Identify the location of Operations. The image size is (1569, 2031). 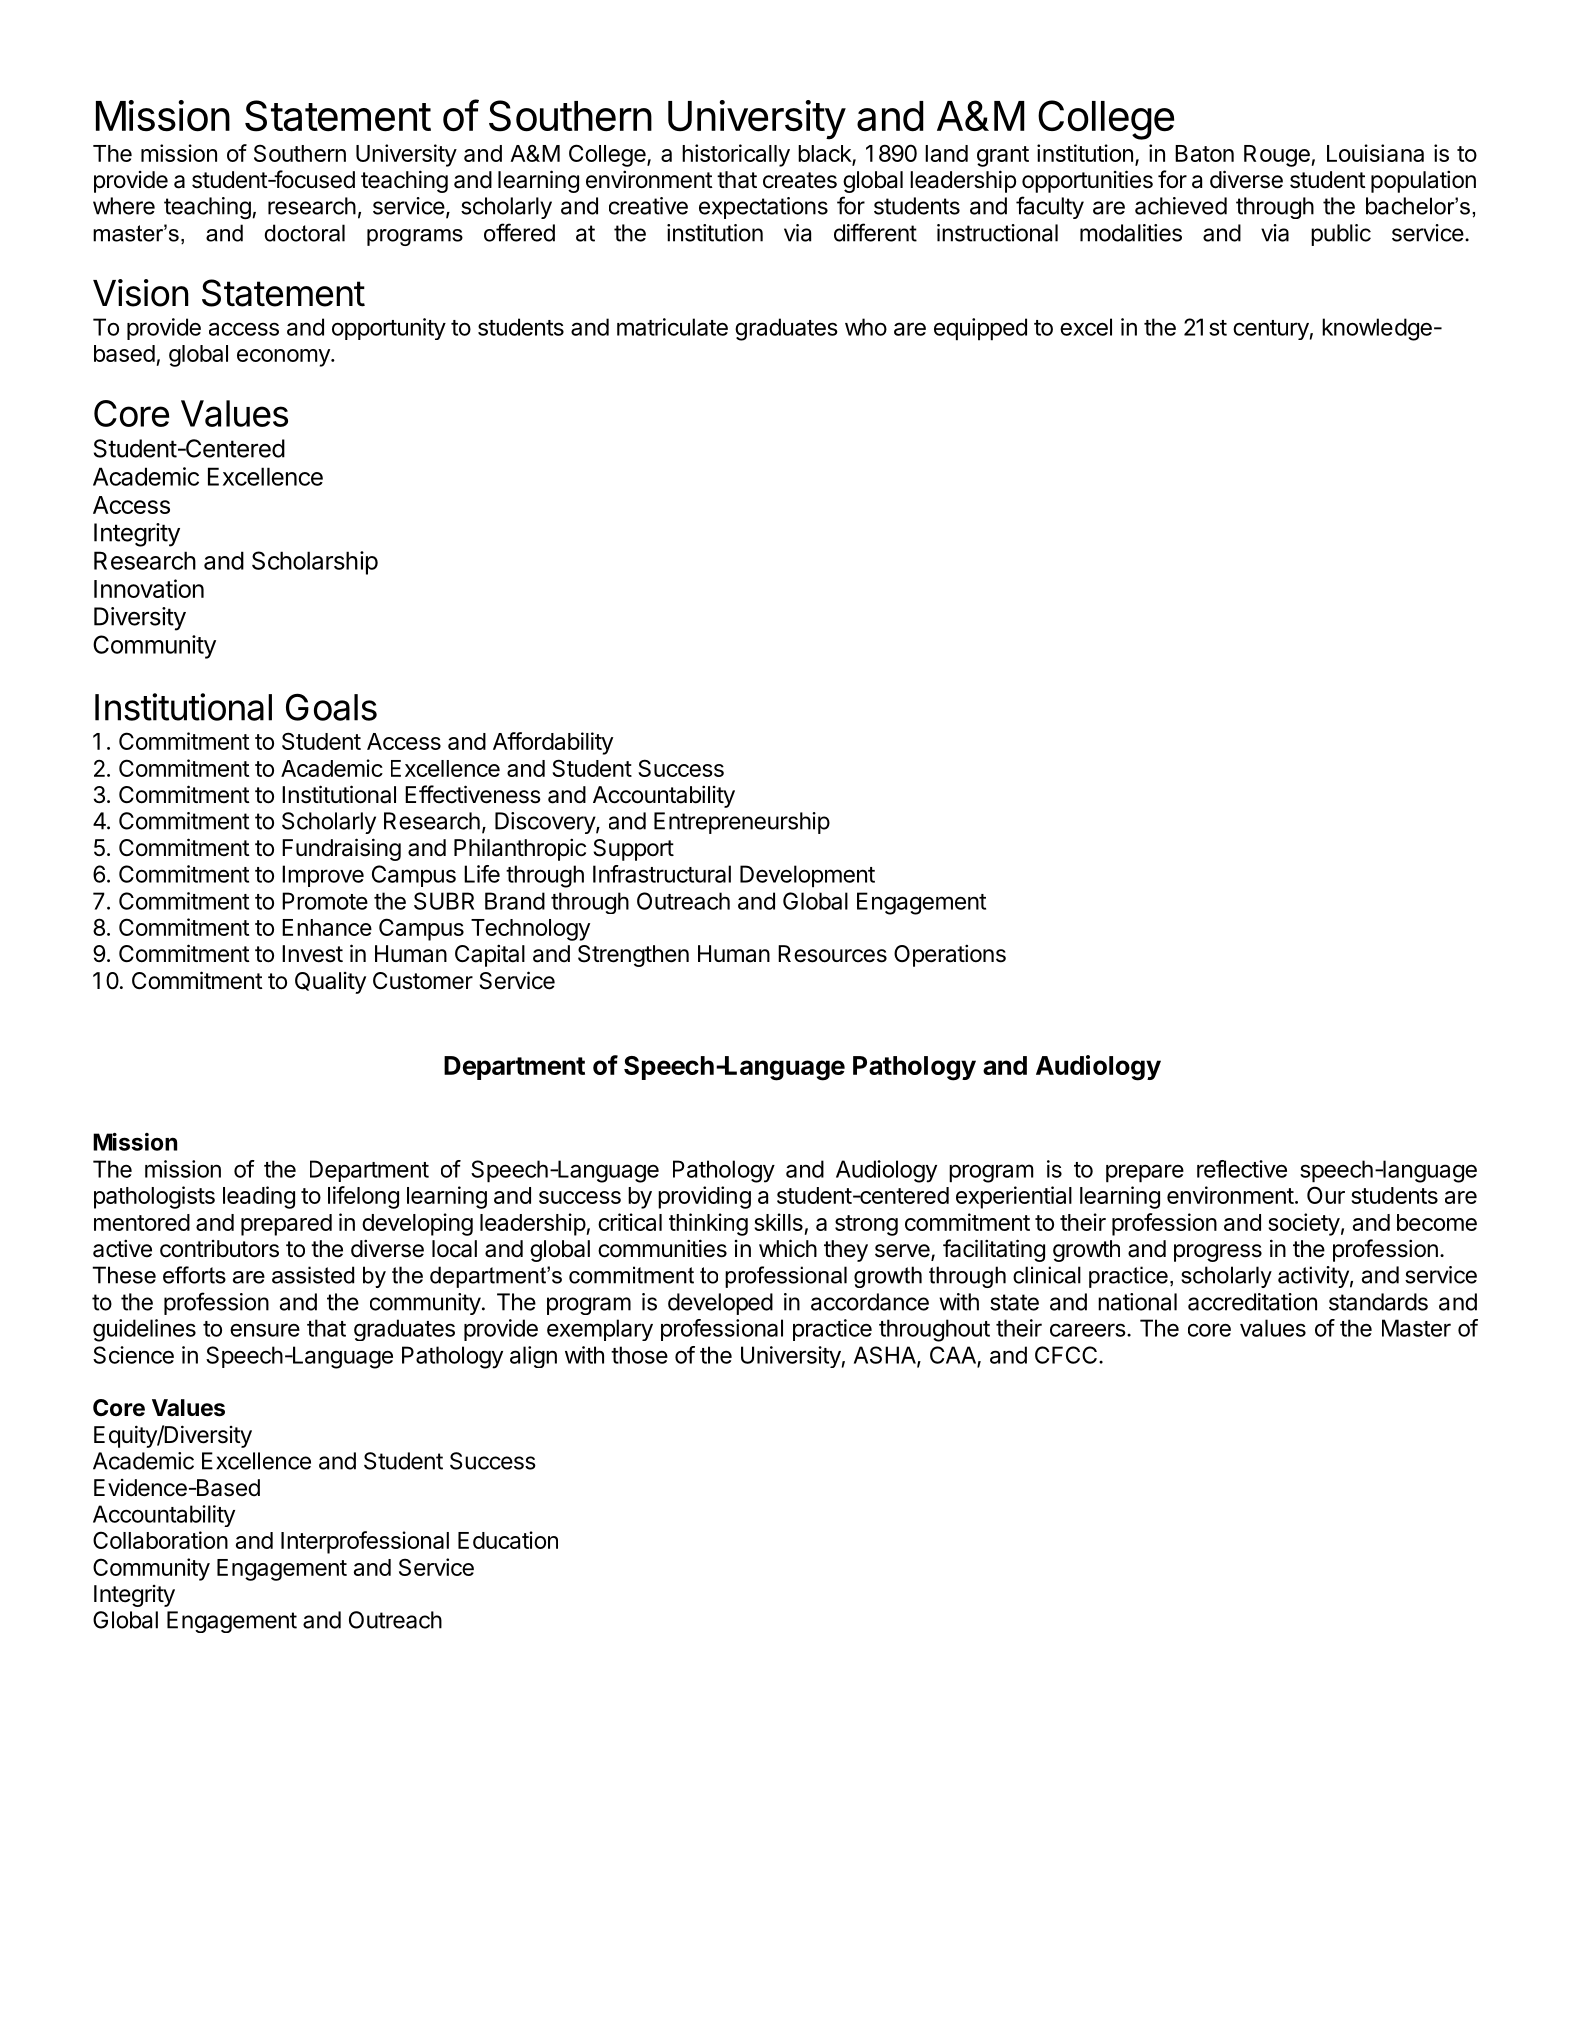
(950, 955).
